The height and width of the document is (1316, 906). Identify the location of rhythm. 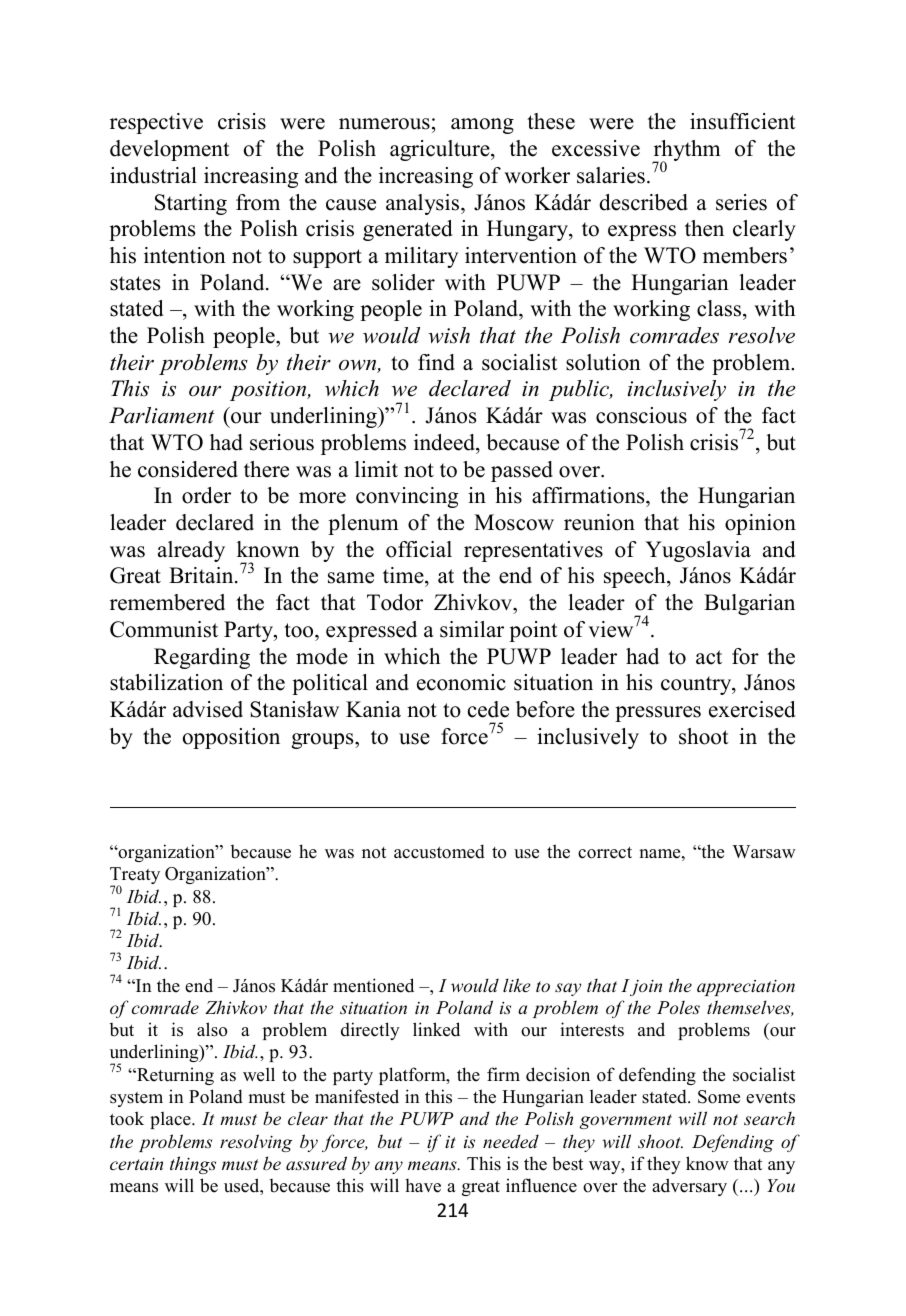
(686, 152).
